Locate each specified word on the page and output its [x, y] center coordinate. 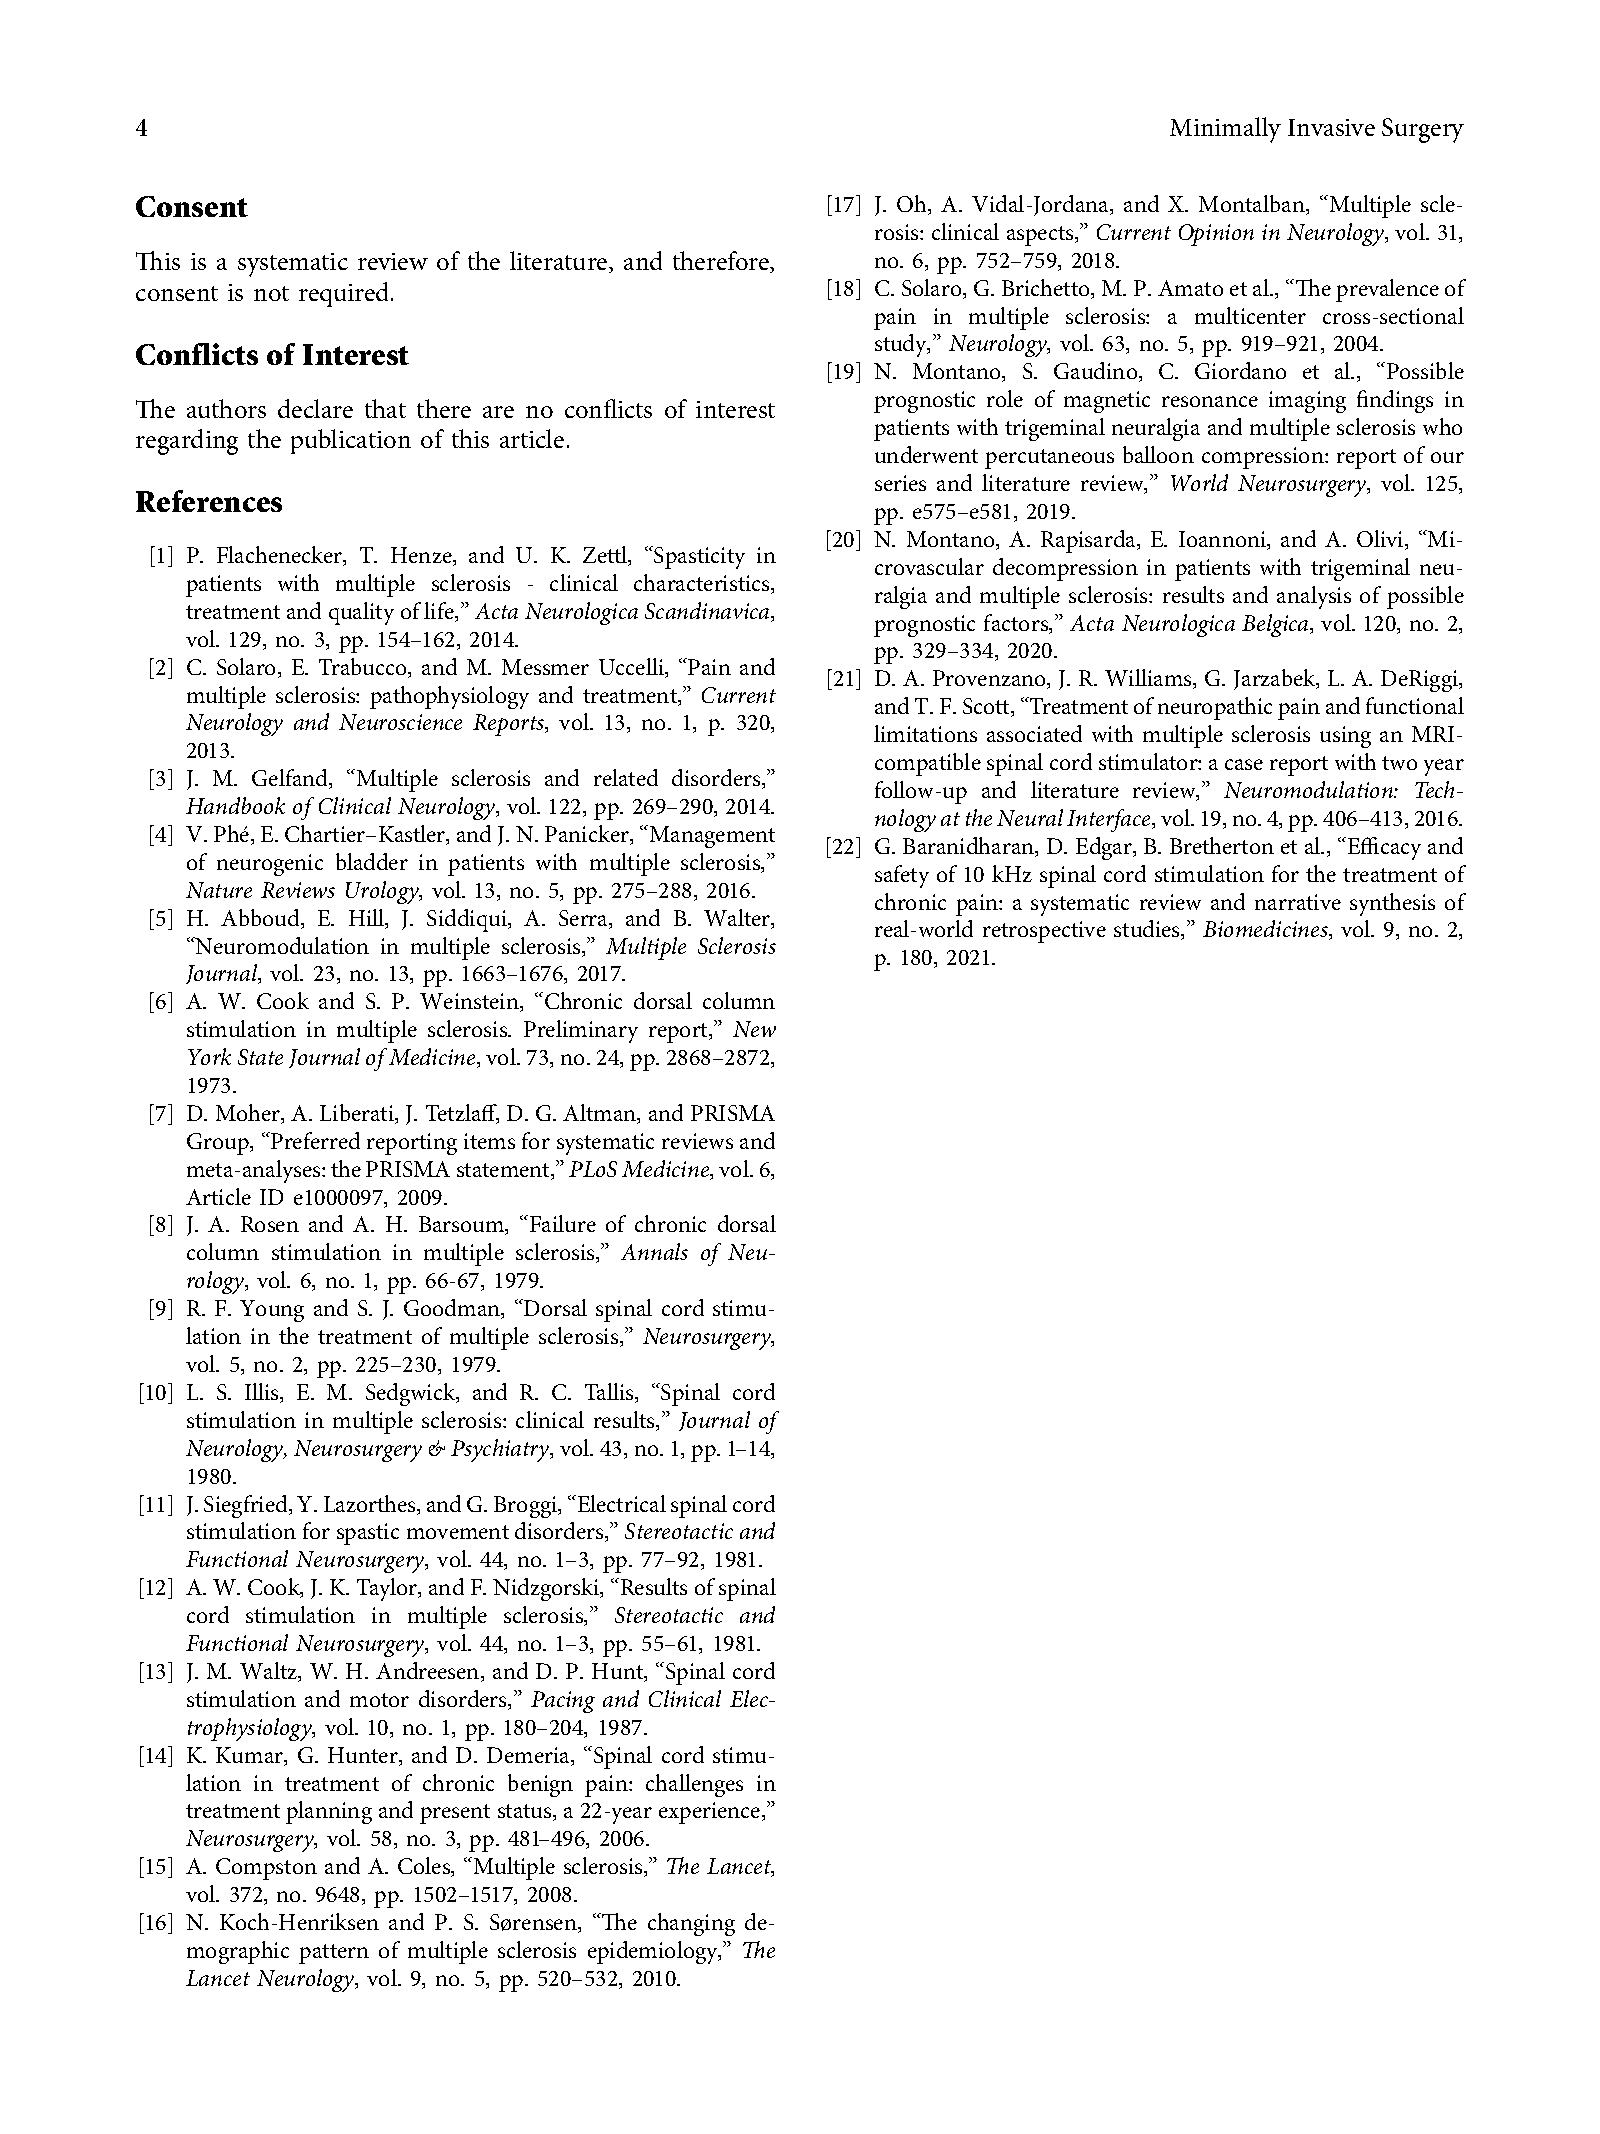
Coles [425, 1867]
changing [691, 1924]
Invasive [1331, 127]
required [345, 294]
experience [711, 1813]
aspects [1041, 236]
